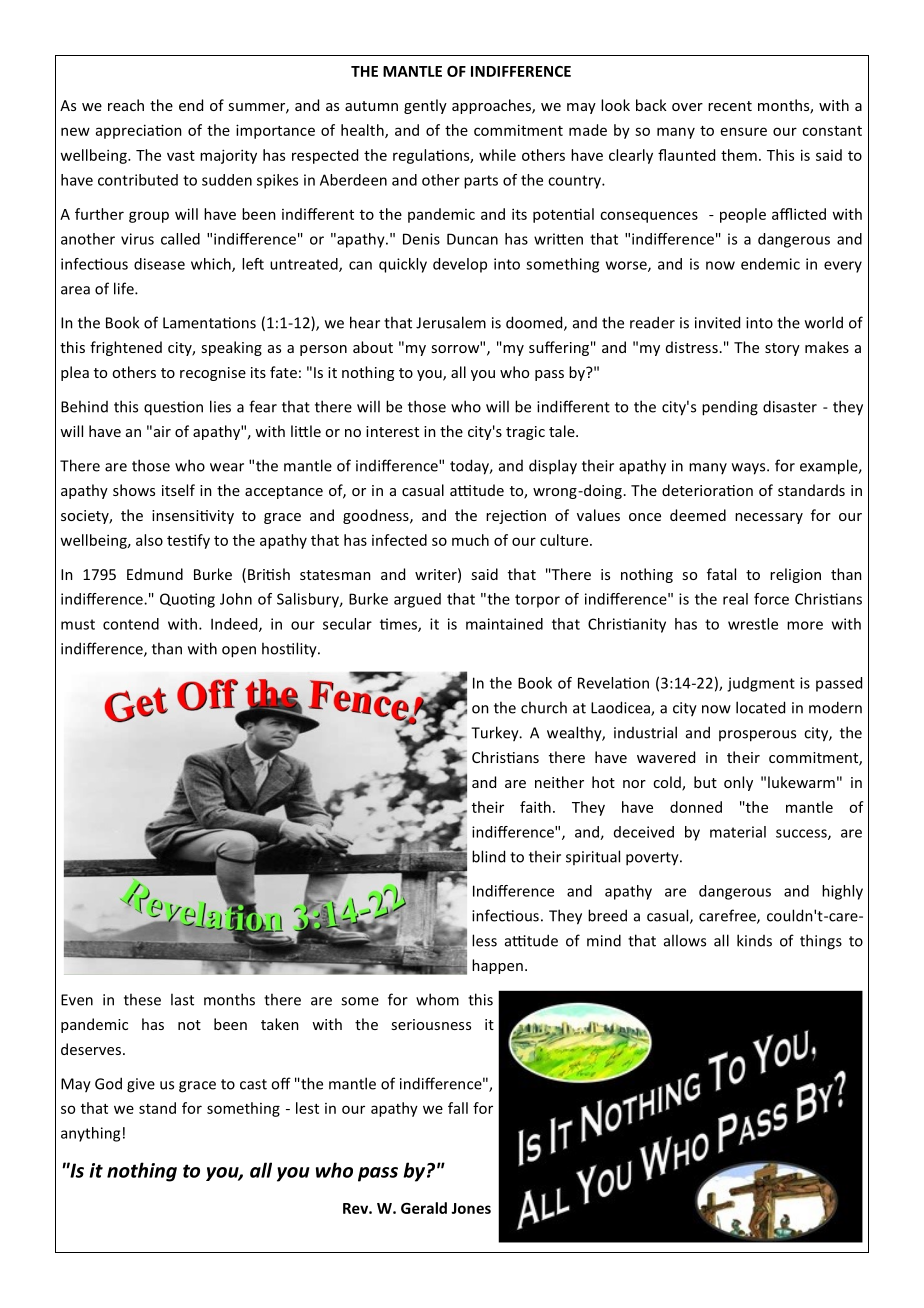  What do you see at coordinates (504, 624) in the screenshot?
I see `maintained` at bounding box center [504, 624].
